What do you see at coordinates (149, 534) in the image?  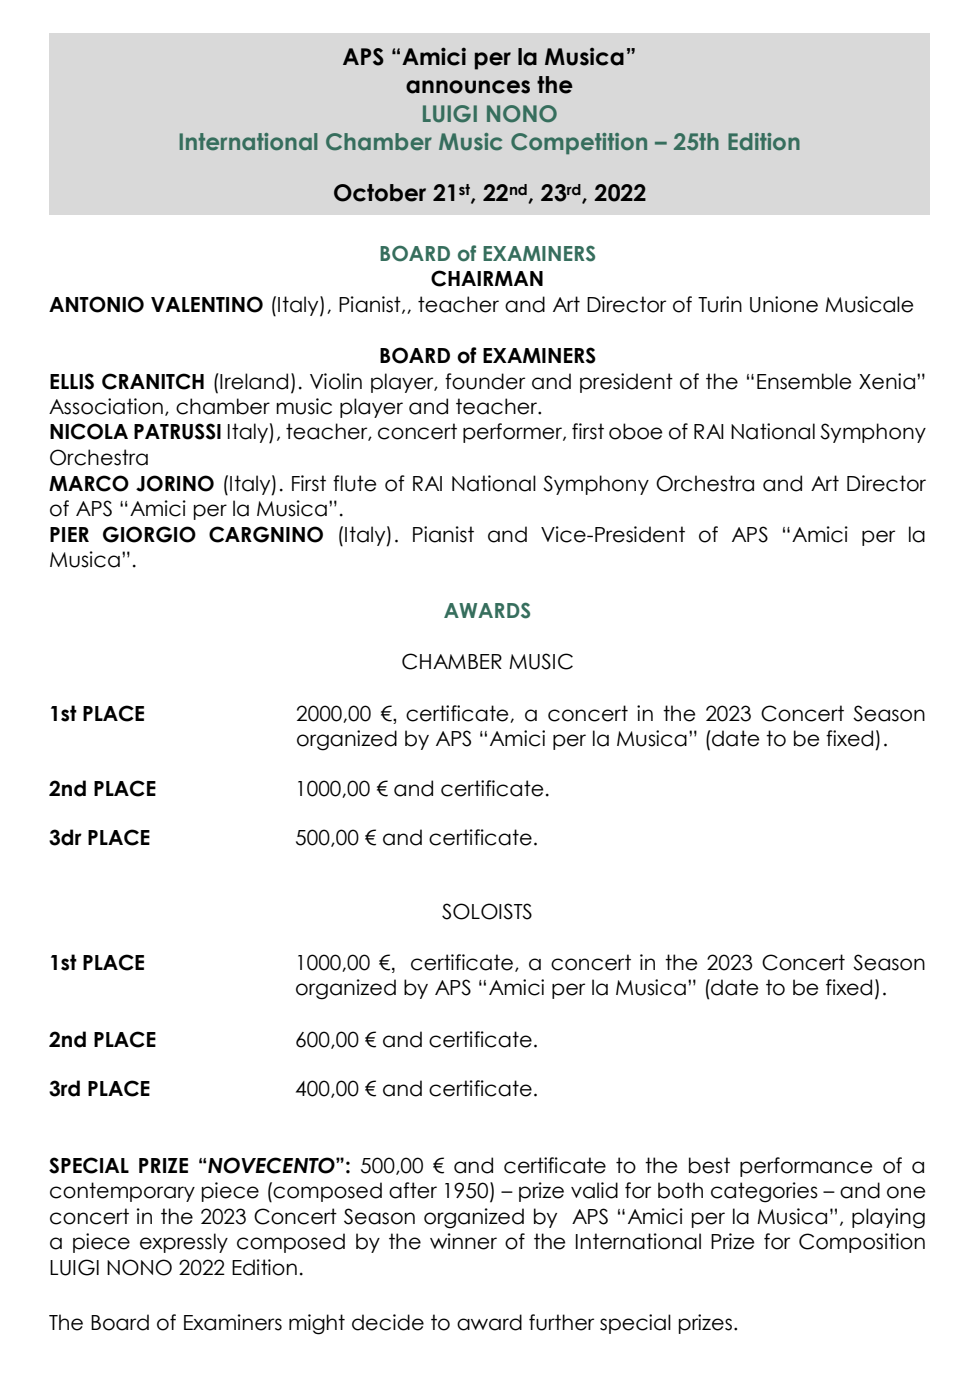 I see `GIORGIO` at bounding box center [149, 534].
